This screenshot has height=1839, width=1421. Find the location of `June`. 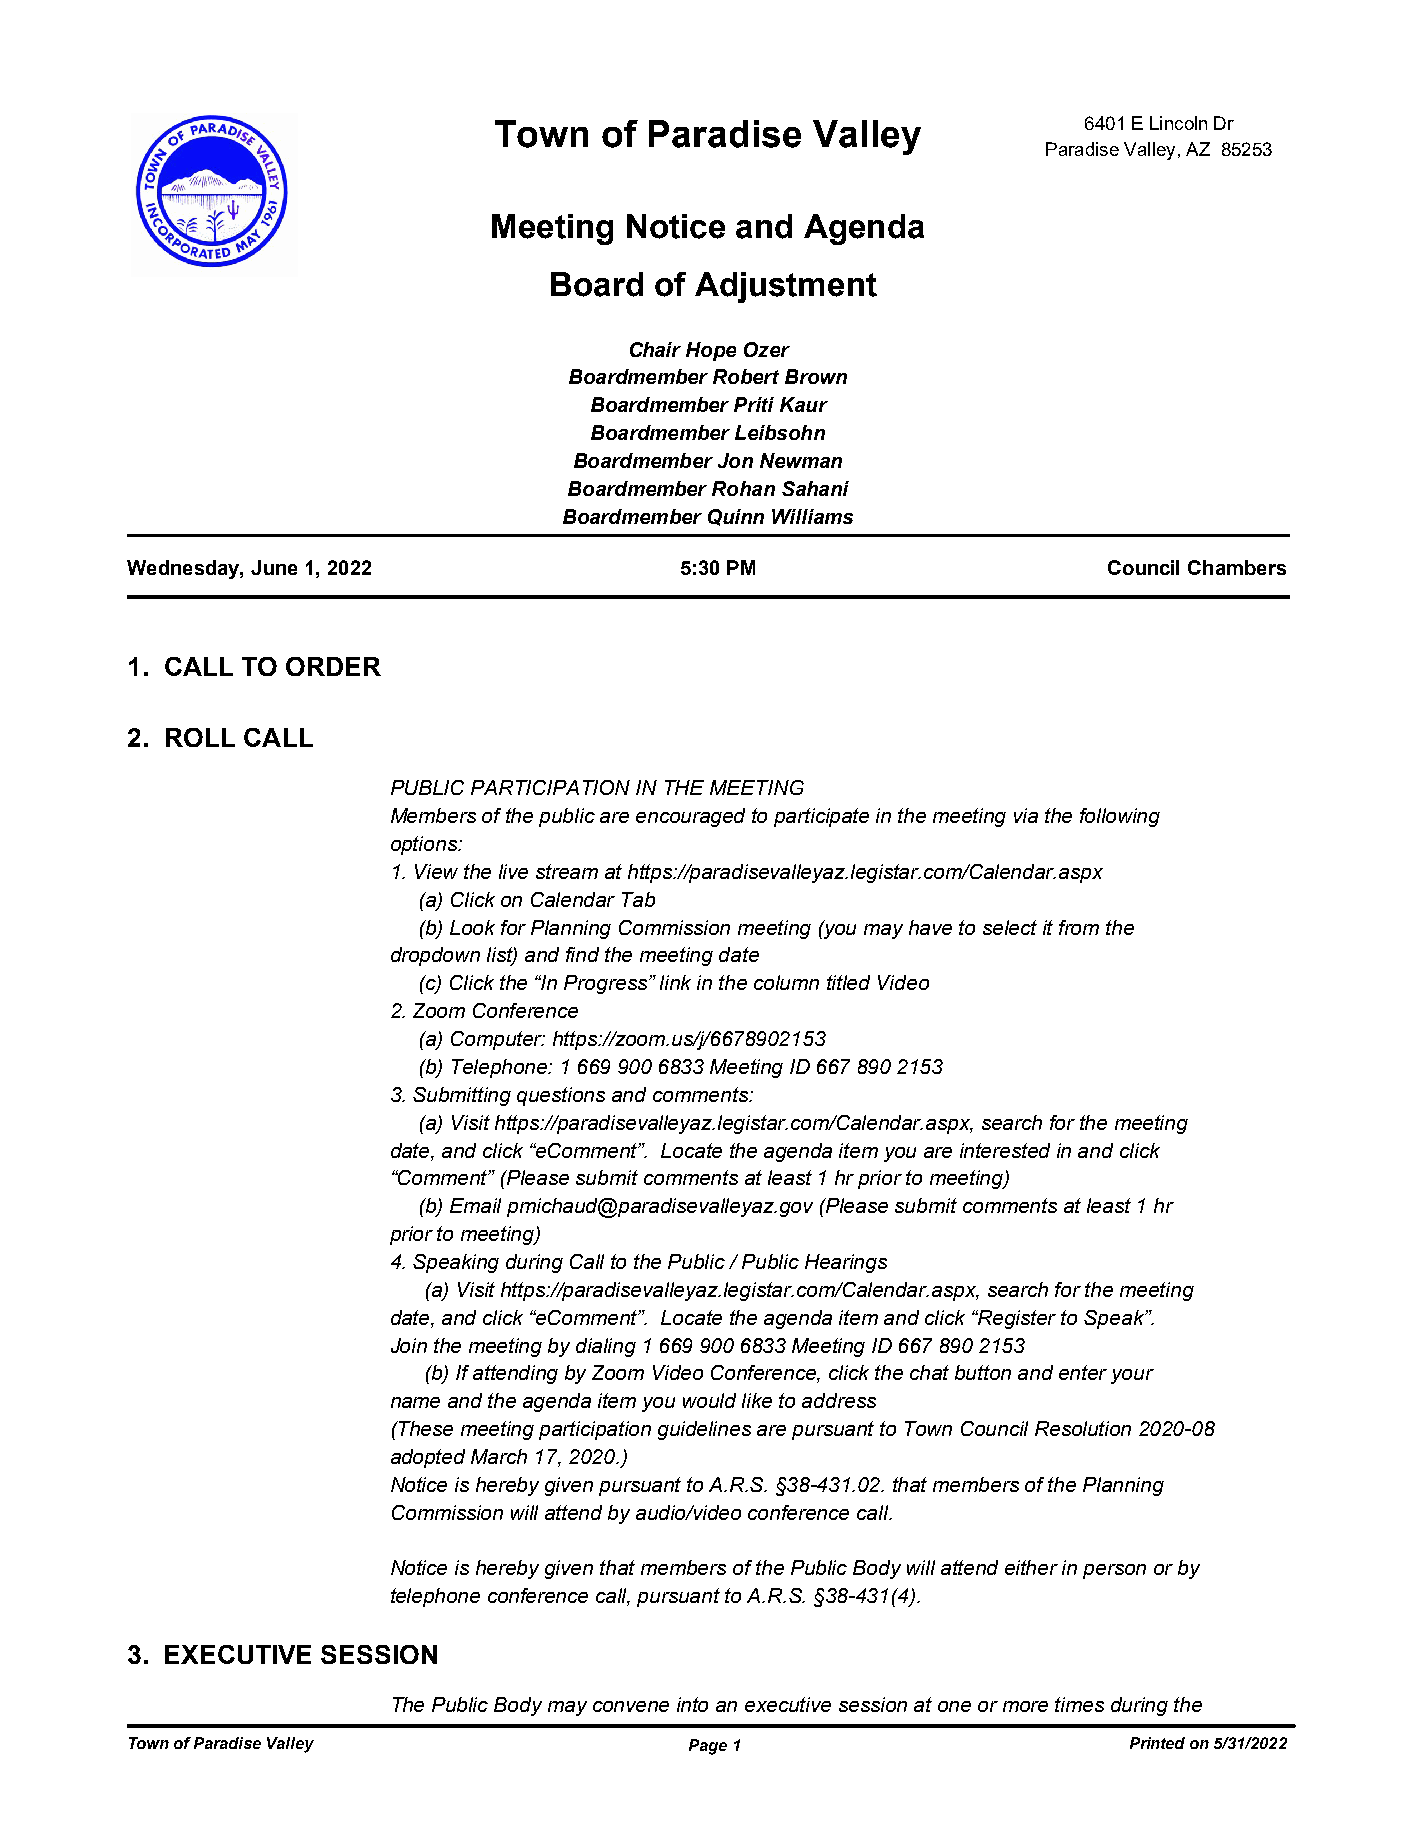

June is located at coordinates (274, 567).
